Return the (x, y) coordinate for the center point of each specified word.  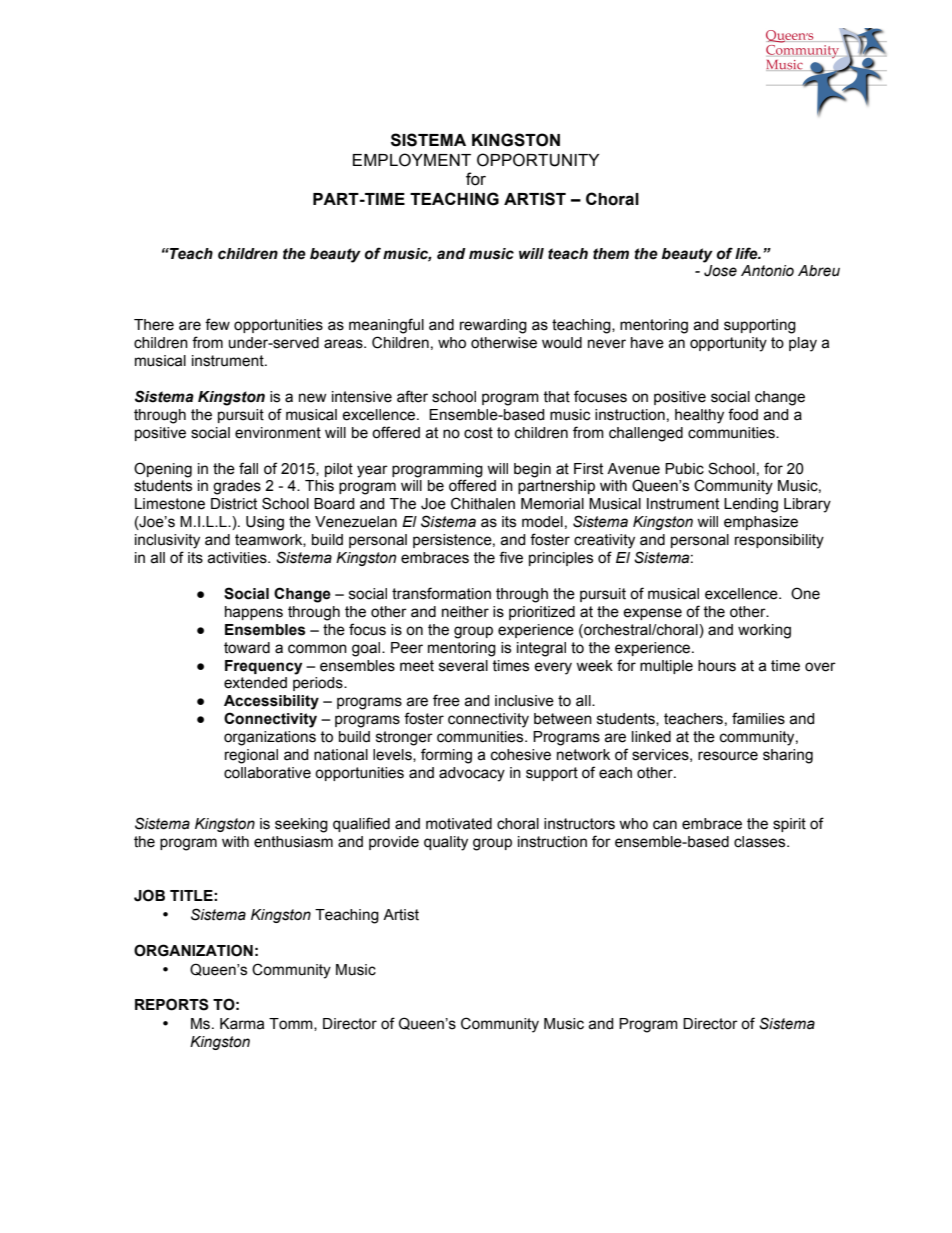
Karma (242, 1024)
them (611, 254)
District (234, 504)
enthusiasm (293, 842)
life (747, 253)
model (542, 522)
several (463, 666)
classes (761, 842)
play (803, 344)
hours (717, 666)
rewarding (493, 326)
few (217, 324)
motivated (459, 824)
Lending (751, 505)
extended (255, 683)
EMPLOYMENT (412, 160)
